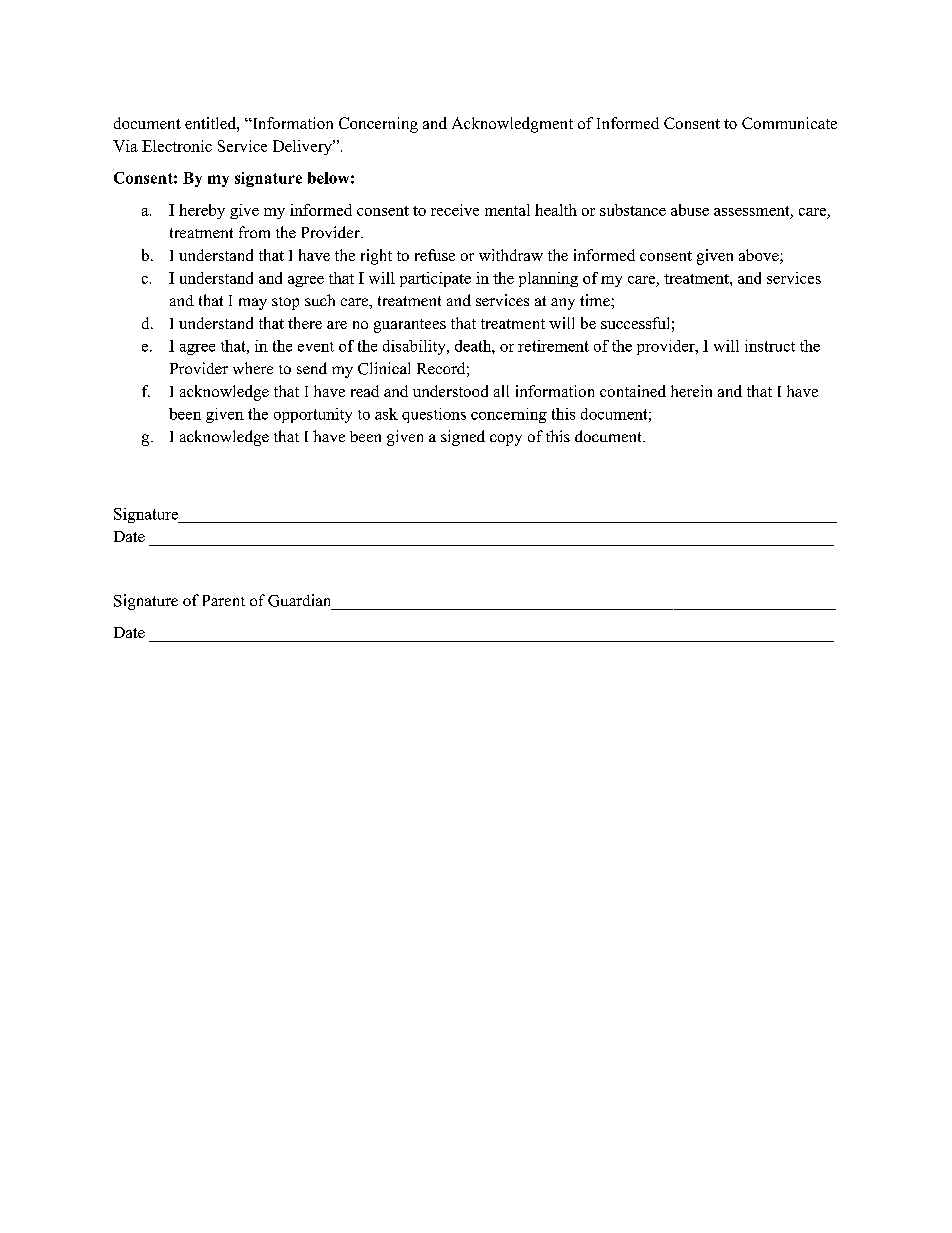 The image size is (952, 1233). What do you see at coordinates (512, 125) in the screenshot?
I see `Acknowledgment` at bounding box center [512, 125].
